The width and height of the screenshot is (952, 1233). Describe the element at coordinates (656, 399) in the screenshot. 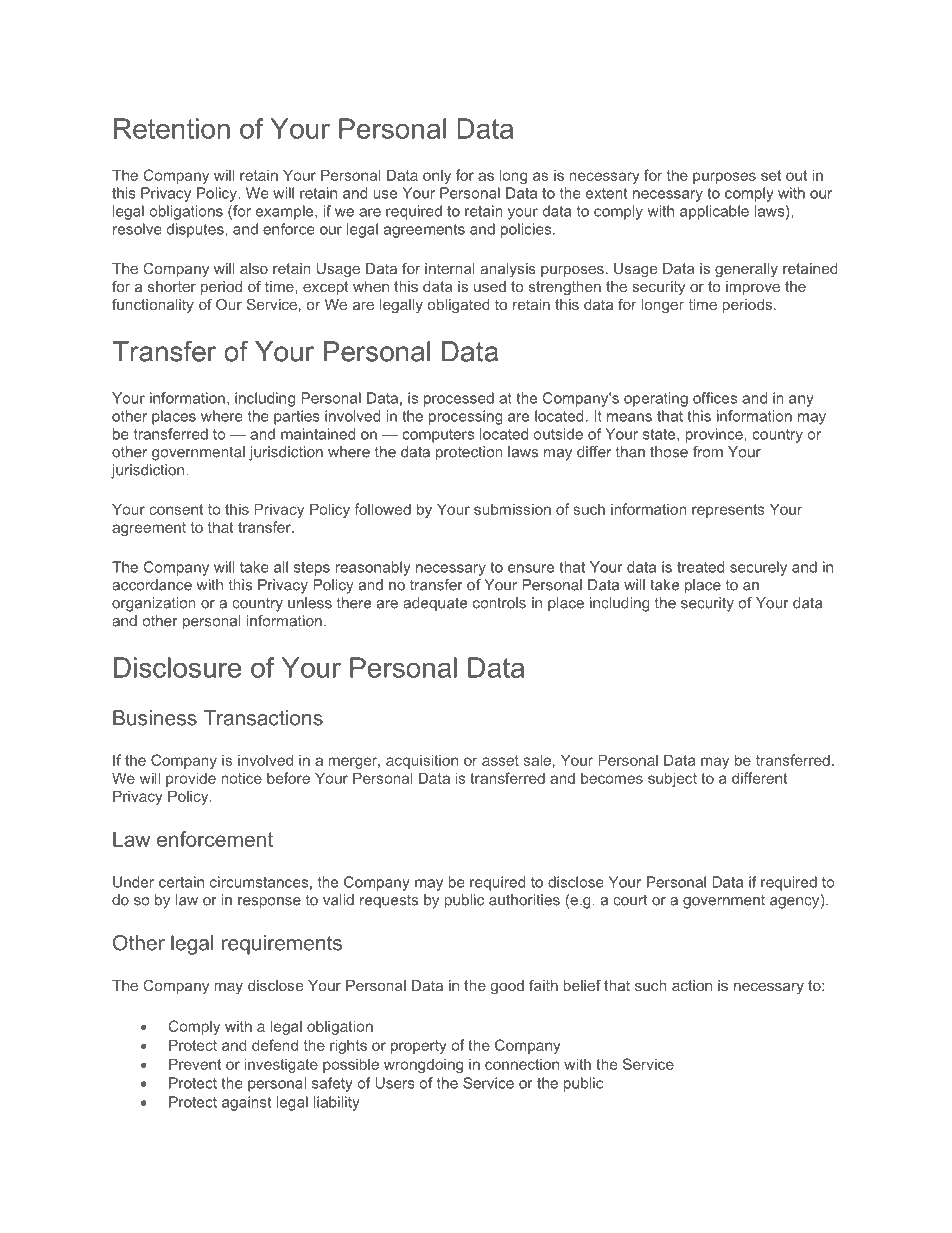

I see `operating` at that location.
